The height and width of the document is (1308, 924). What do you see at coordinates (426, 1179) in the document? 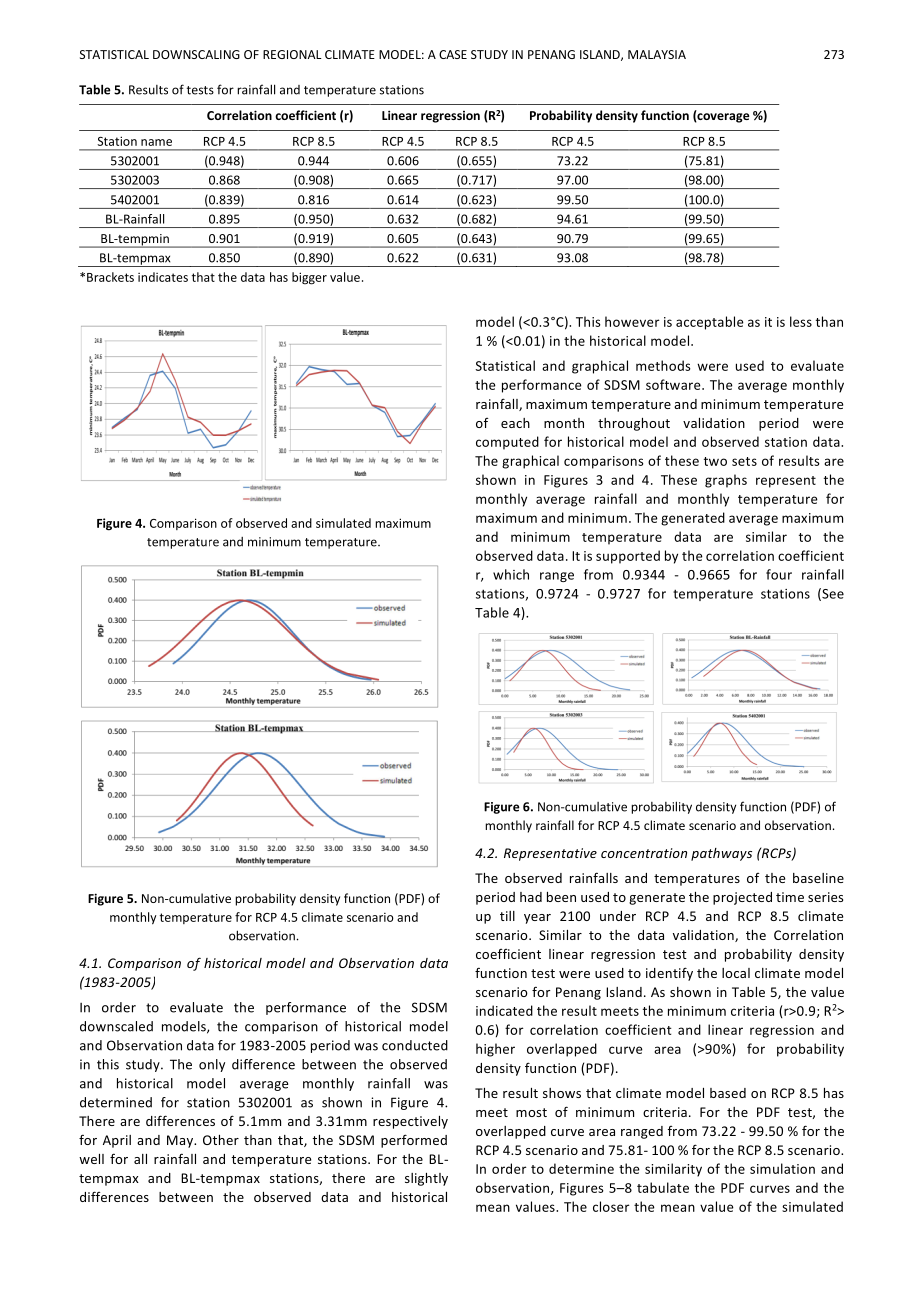
I see `slightly` at bounding box center [426, 1179].
